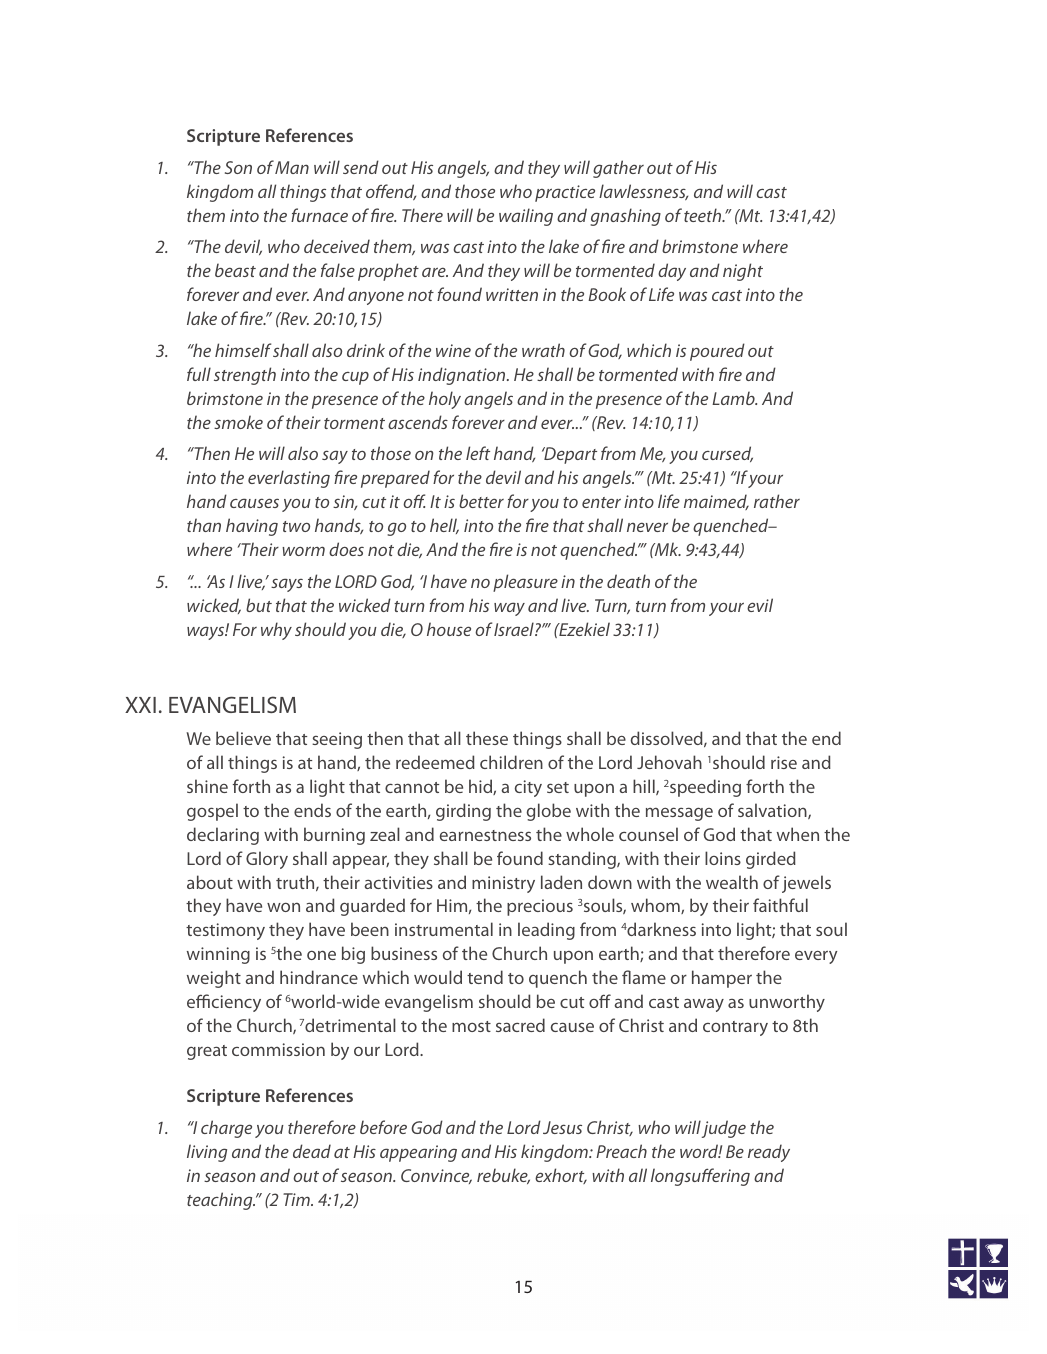  Describe the element at coordinates (487, 738) in the screenshot. I see `these` at that location.
